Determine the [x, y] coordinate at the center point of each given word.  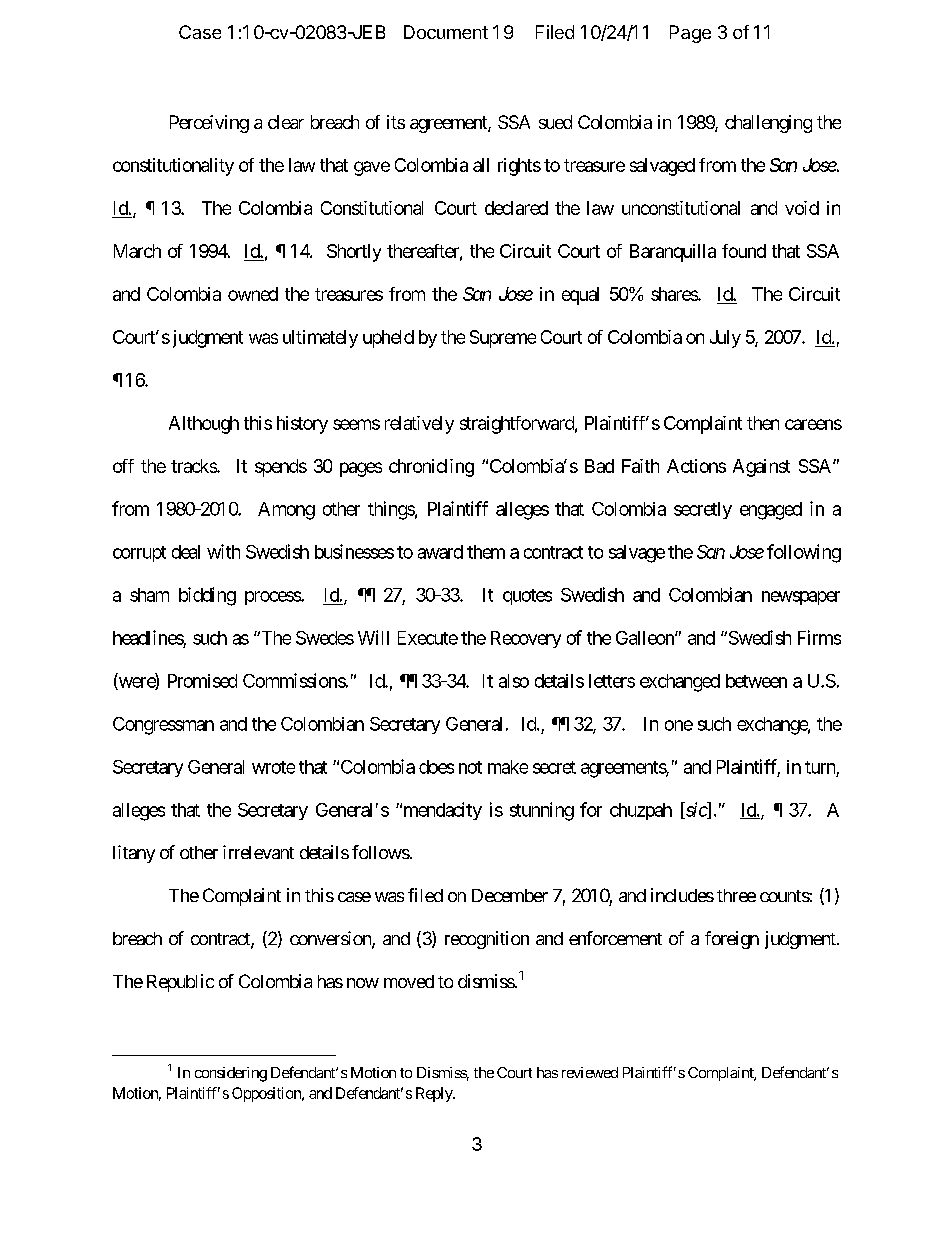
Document [446, 32]
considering [231, 1074]
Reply [435, 1094]
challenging [768, 124]
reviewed [590, 1072]
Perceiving [209, 124]
